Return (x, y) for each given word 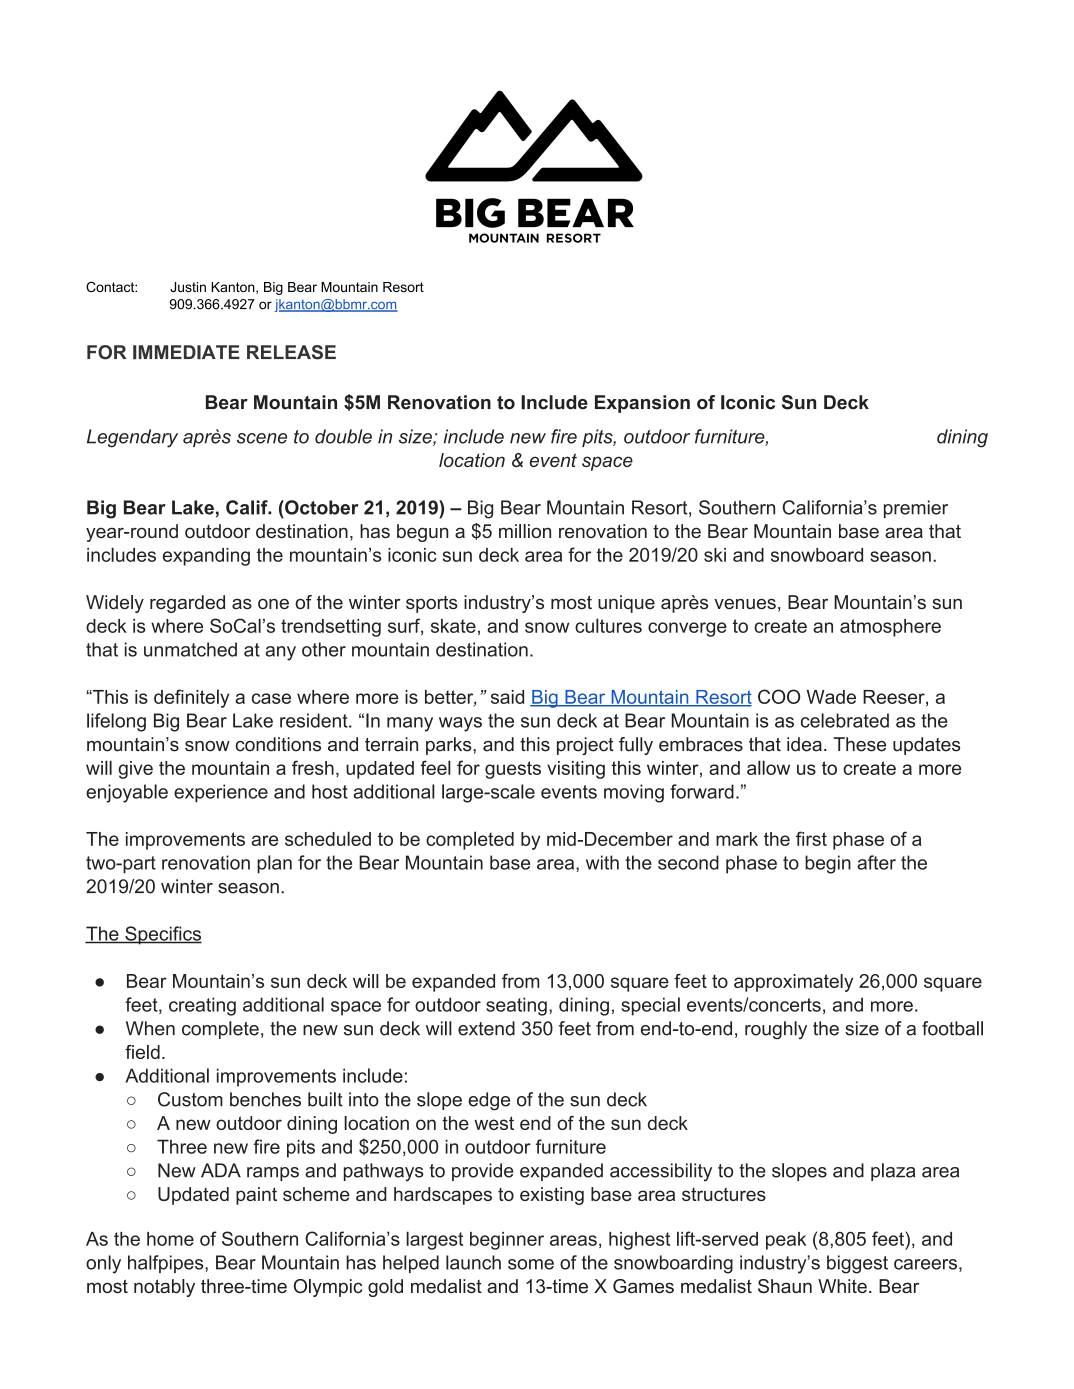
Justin (188, 287)
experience (221, 793)
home (170, 1239)
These (860, 744)
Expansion (642, 404)
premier (916, 509)
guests (513, 770)
